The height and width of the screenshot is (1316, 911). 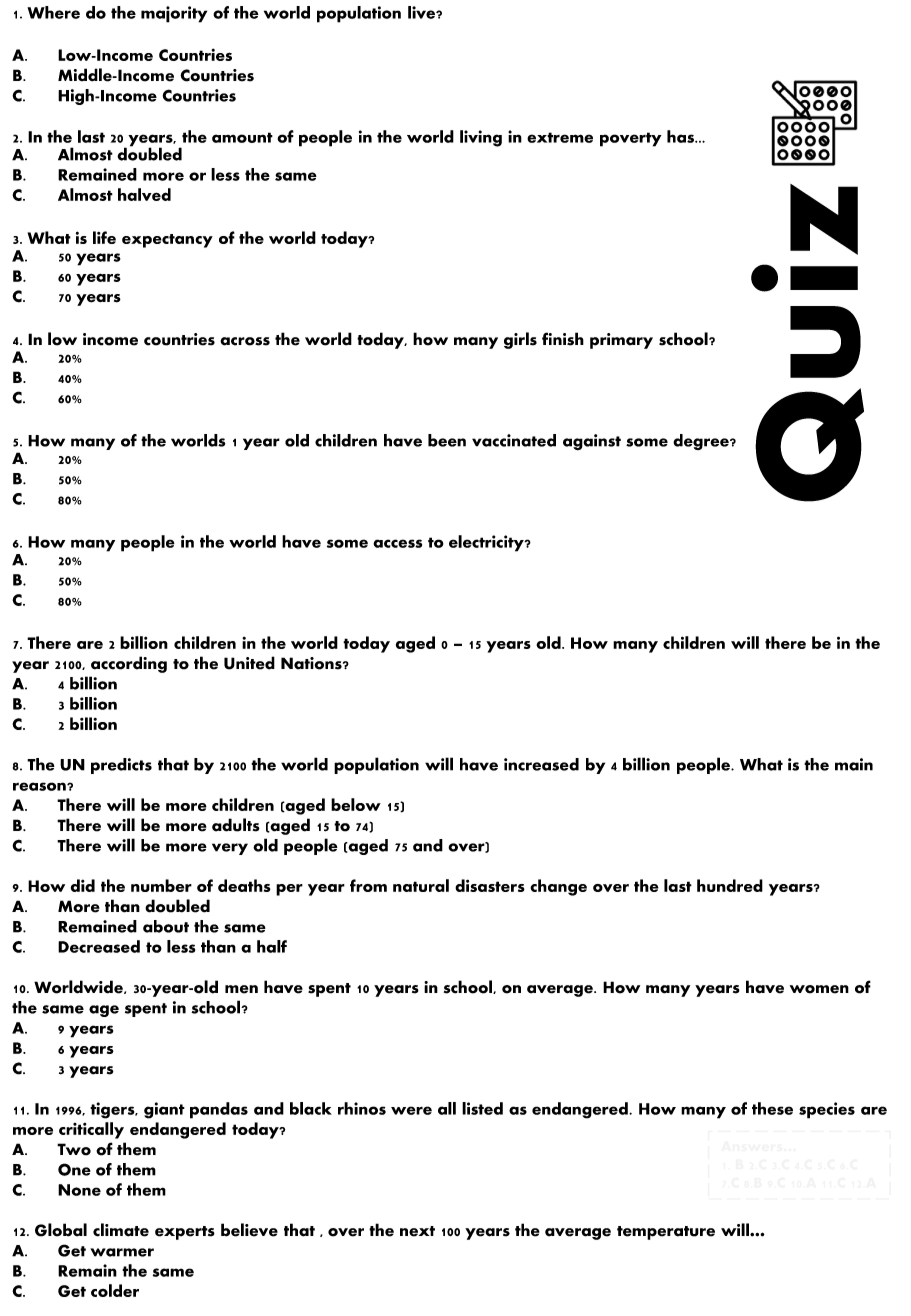 I want to click on across, so click(x=245, y=341).
